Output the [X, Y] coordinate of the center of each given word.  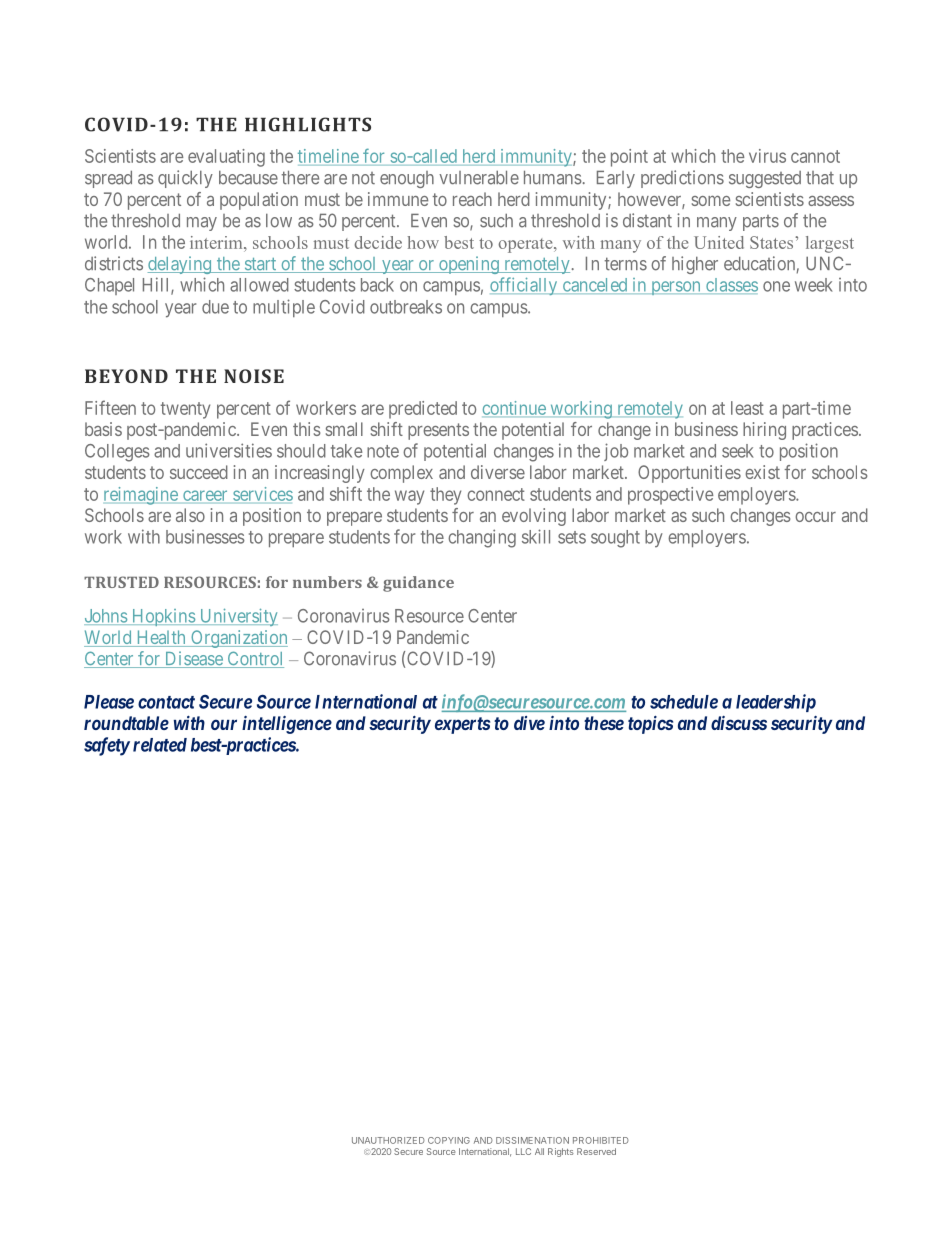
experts [462, 725]
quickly [185, 179]
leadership [776, 703]
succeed [199, 472]
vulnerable [479, 177]
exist [762, 472]
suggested [765, 179]
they [445, 496]
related [160, 745]
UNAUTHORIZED [388, 1140]
